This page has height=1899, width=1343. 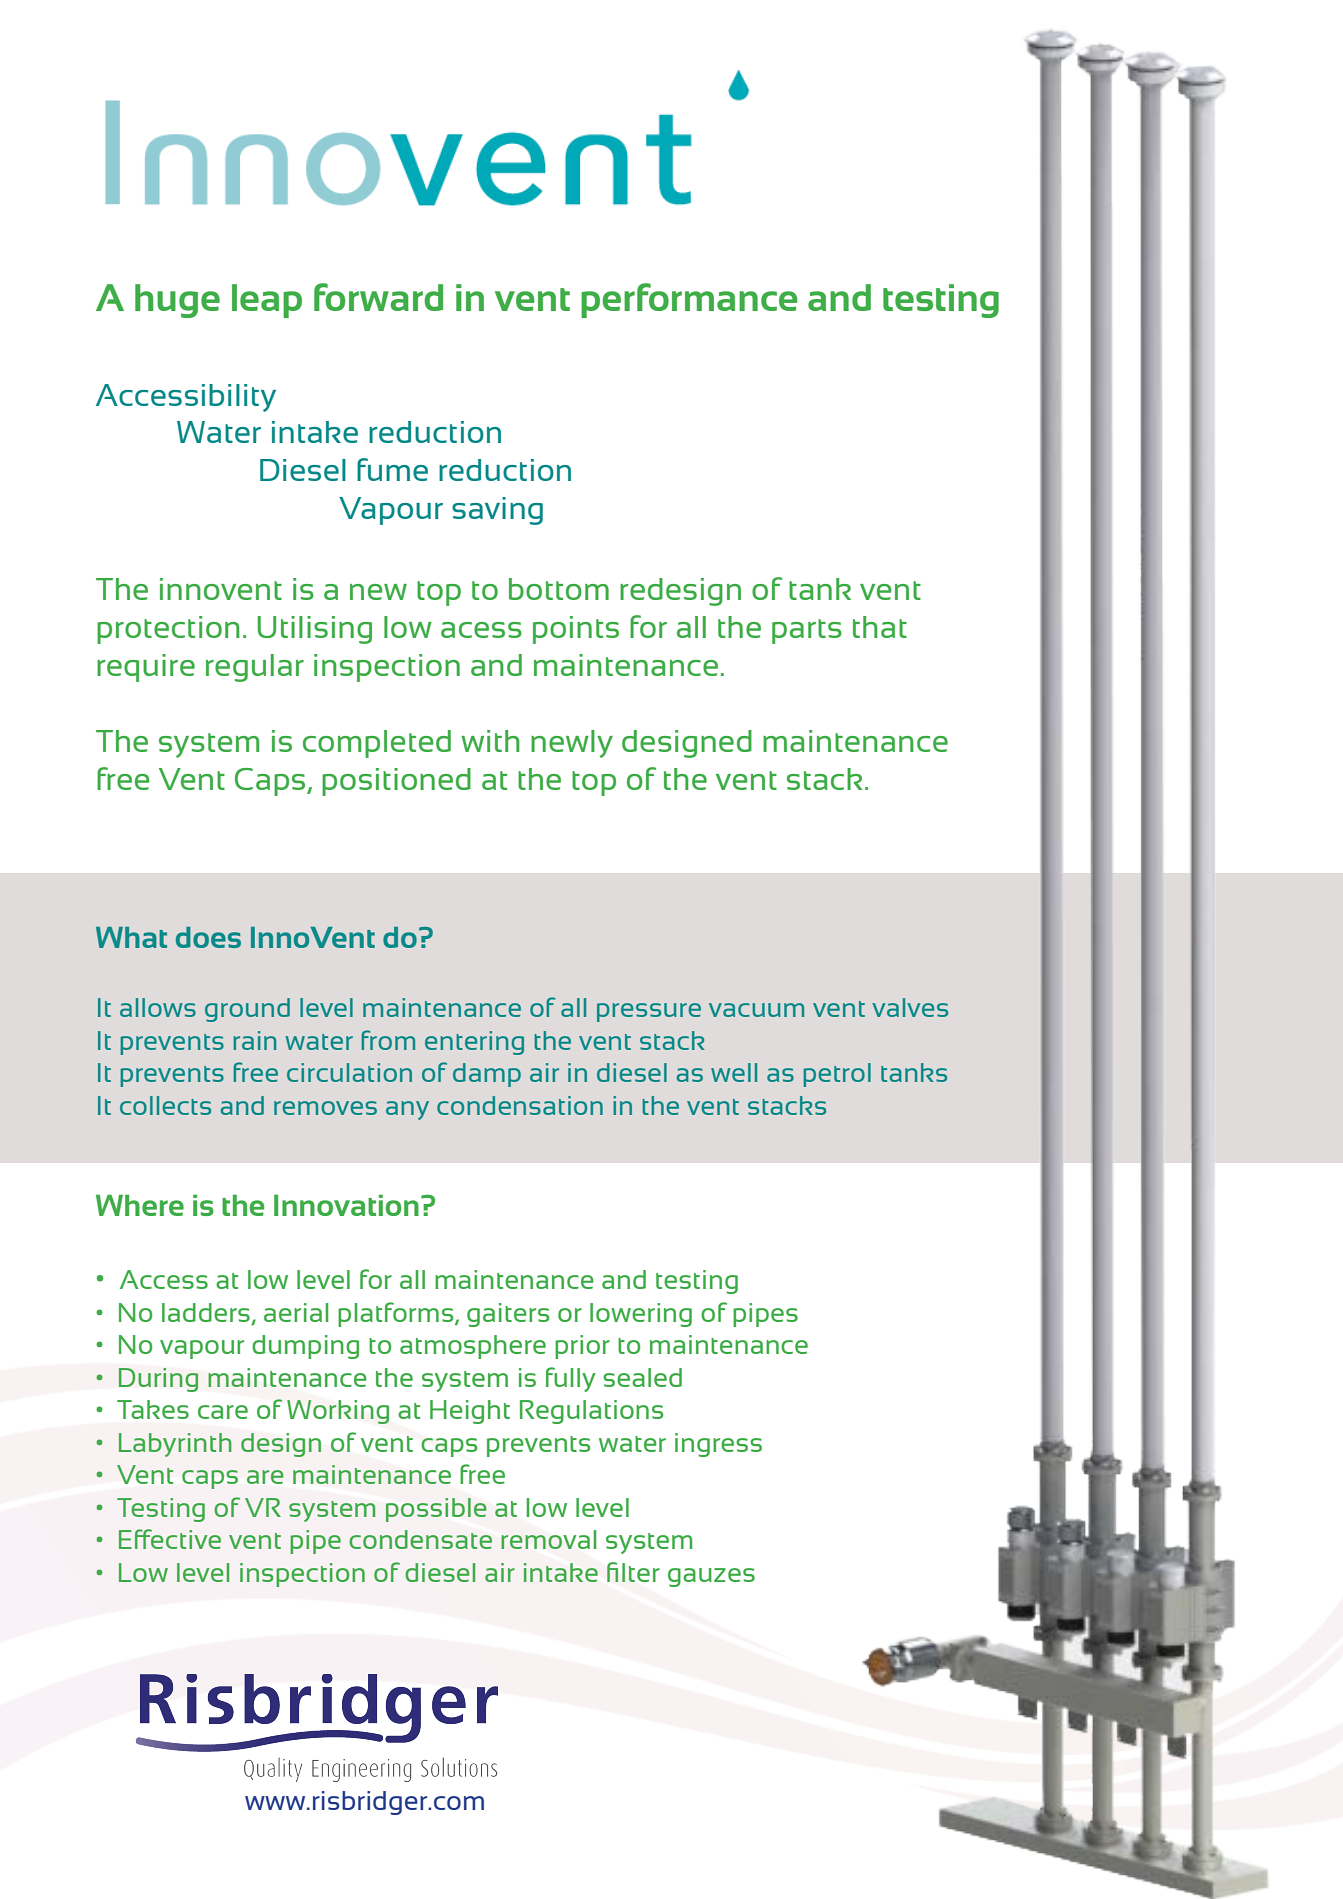 What do you see at coordinates (474, 1043) in the page?
I see `entering` at bounding box center [474, 1043].
